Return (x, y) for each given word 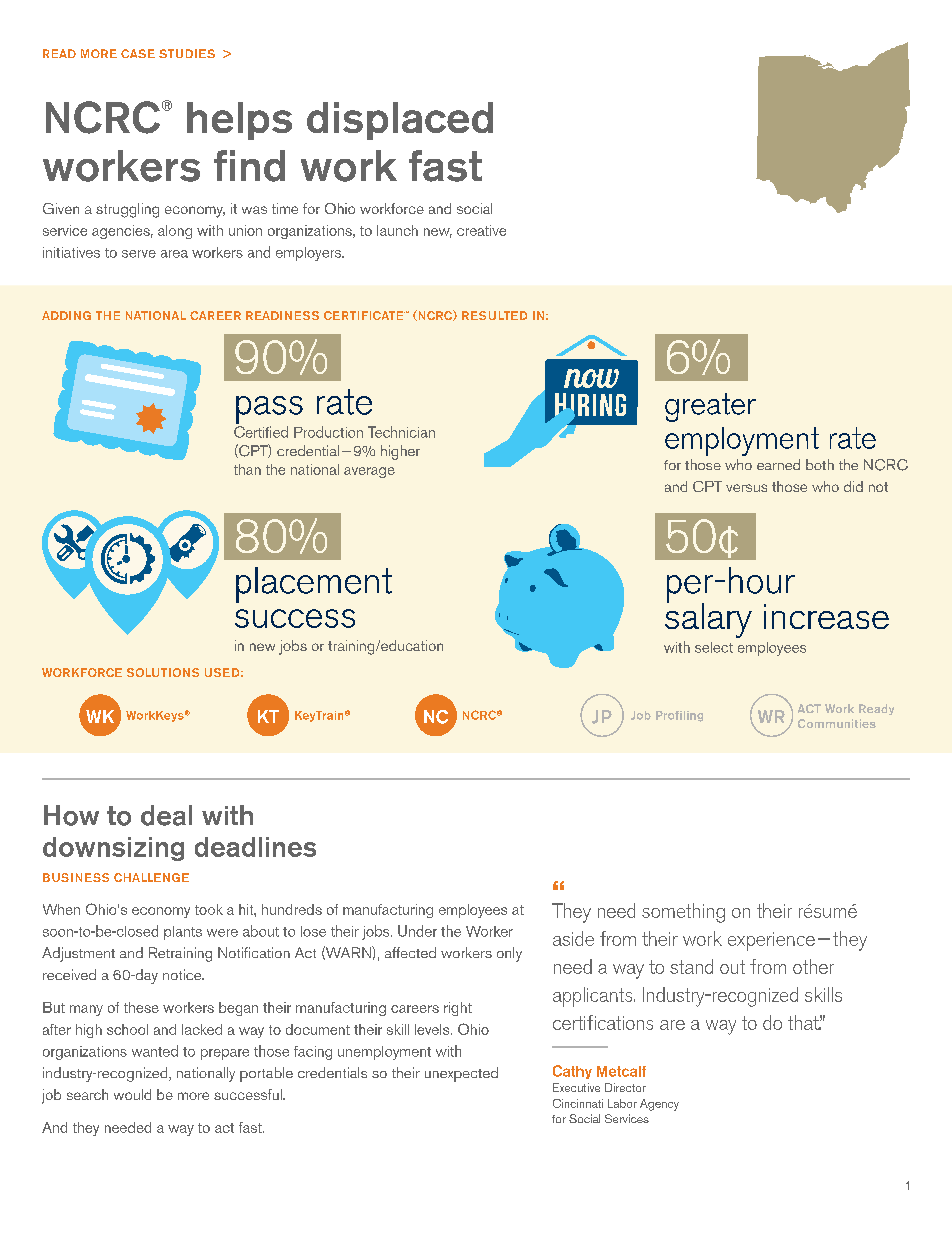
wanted (155, 1051)
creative (481, 230)
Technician (401, 432)
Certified (261, 432)
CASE (138, 53)
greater (710, 407)
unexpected (461, 1074)
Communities (837, 723)
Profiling (679, 716)
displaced (400, 121)
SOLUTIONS (163, 672)
